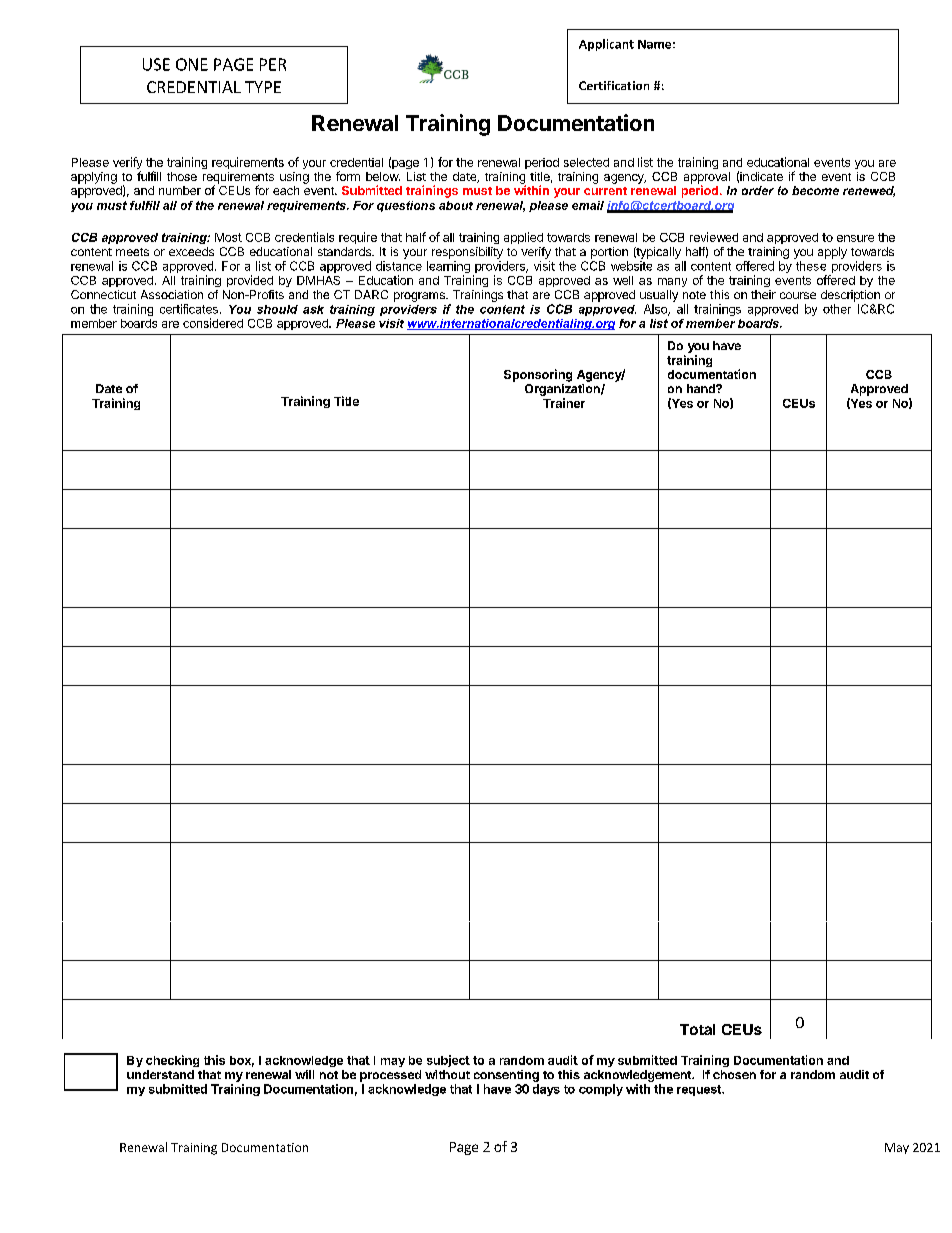 This document has height=1233, width=952. What do you see at coordinates (192, 64) in the document?
I see `ONE` at bounding box center [192, 64].
